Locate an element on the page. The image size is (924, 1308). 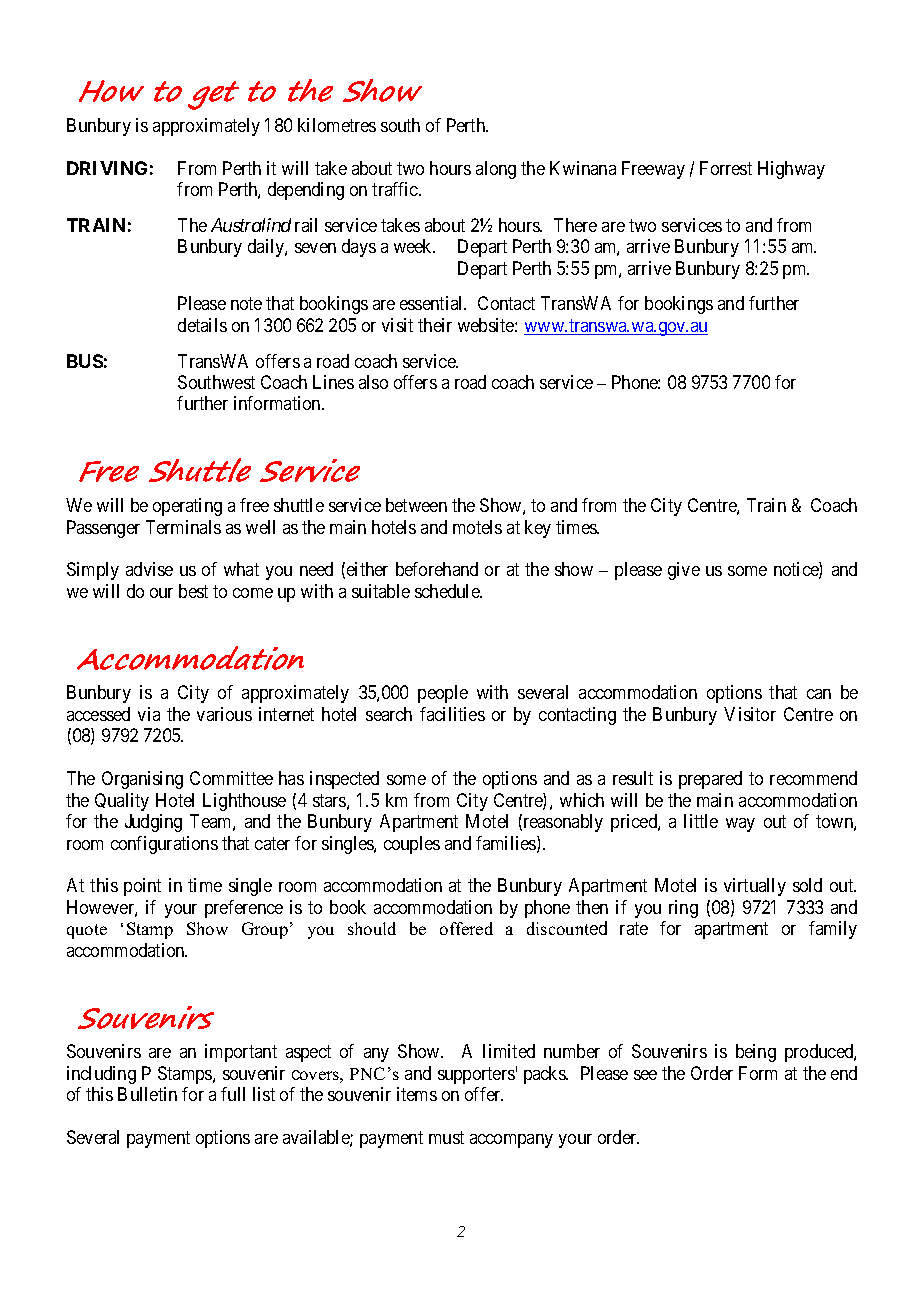
along is located at coordinates (496, 170).
